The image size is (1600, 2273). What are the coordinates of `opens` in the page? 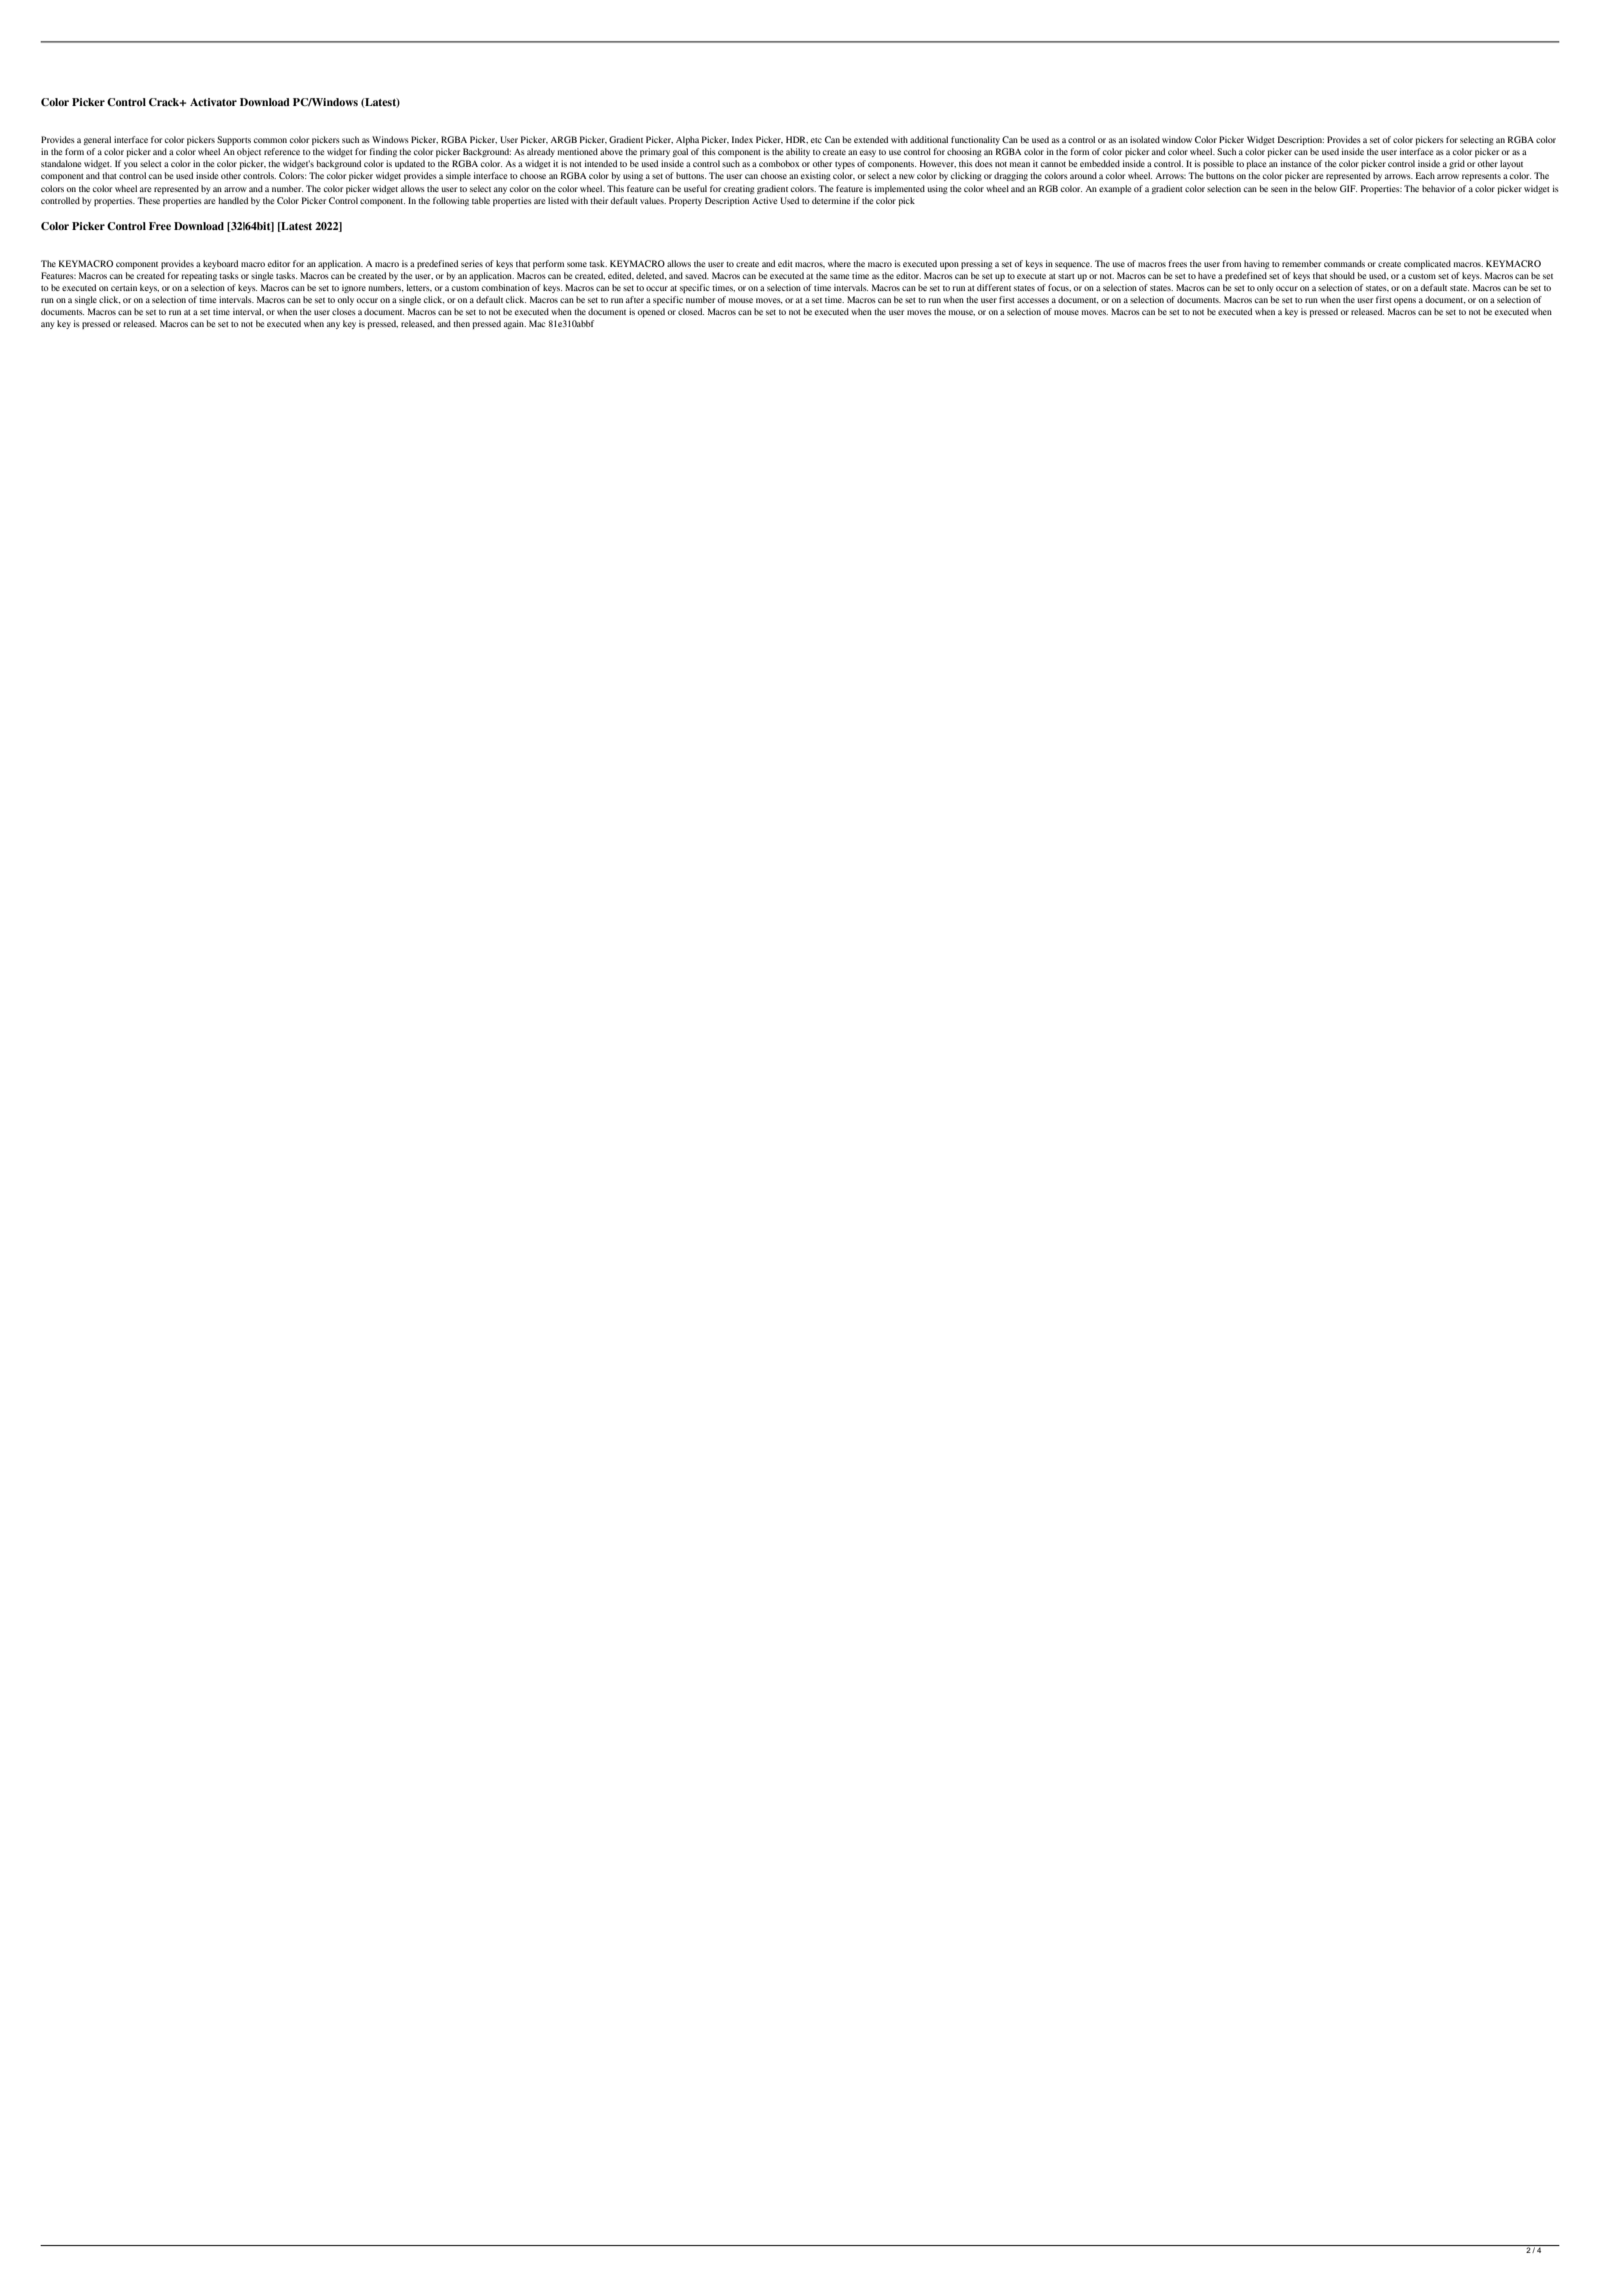 It's located at (1405, 301).
